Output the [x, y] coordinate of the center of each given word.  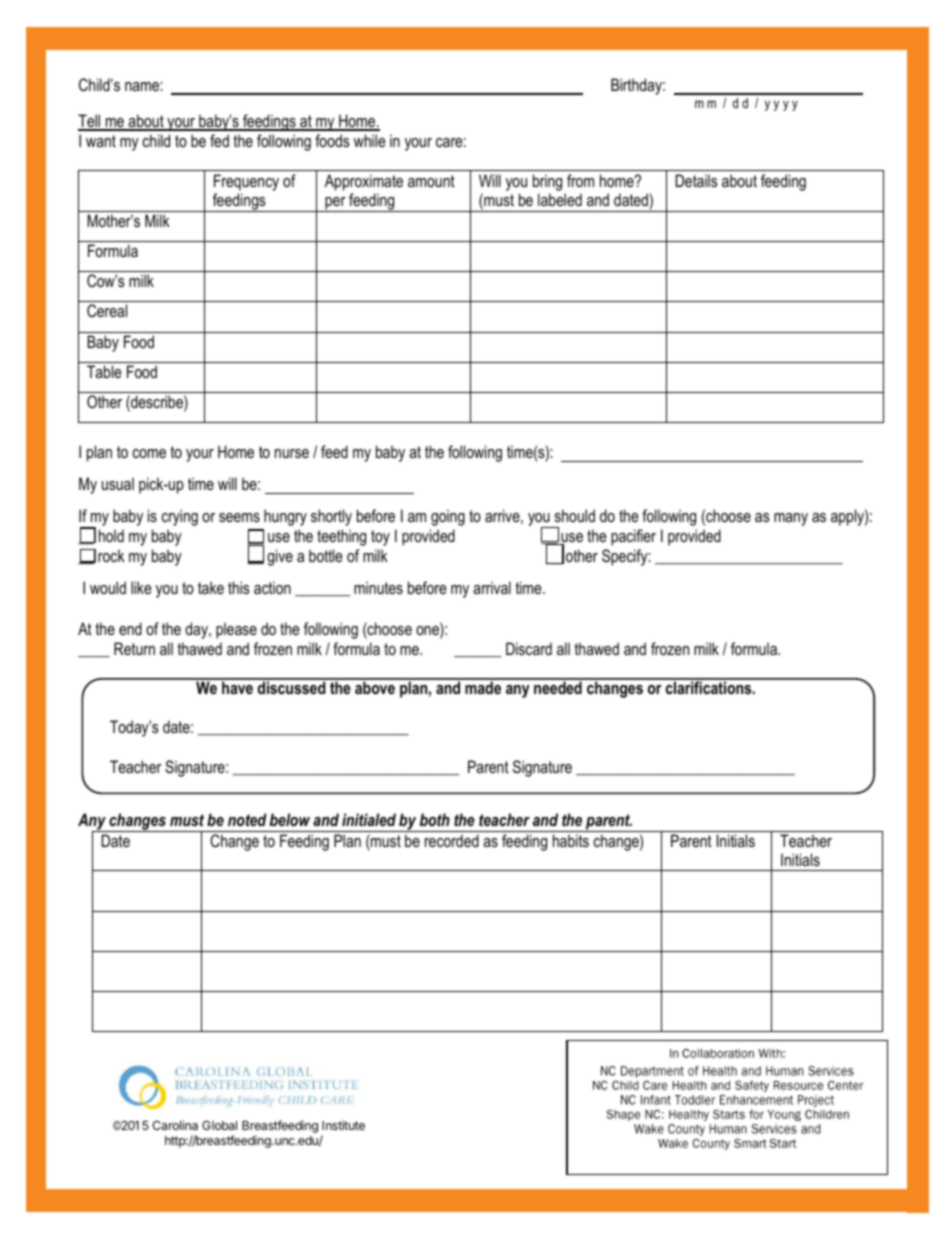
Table [104, 371]
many [791, 519]
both [435, 819]
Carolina [175, 1125]
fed [219, 140]
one [428, 632]
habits [571, 840]
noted [247, 819]
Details [697, 180]
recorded [452, 840]
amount [431, 181]
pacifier [633, 537]
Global [219, 1125]
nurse [292, 453]
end [130, 628]
